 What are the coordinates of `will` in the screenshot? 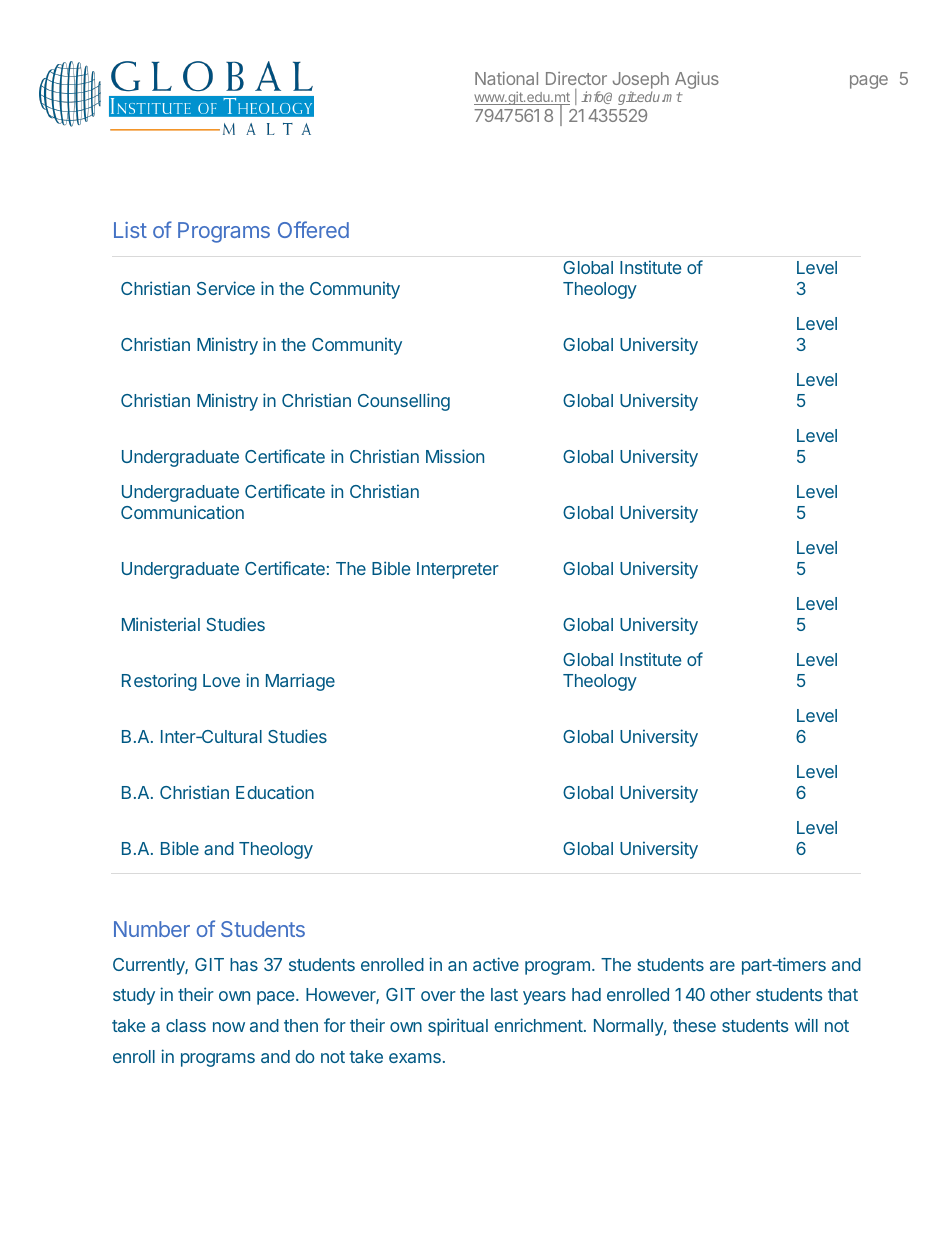 It's located at (806, 1025).
